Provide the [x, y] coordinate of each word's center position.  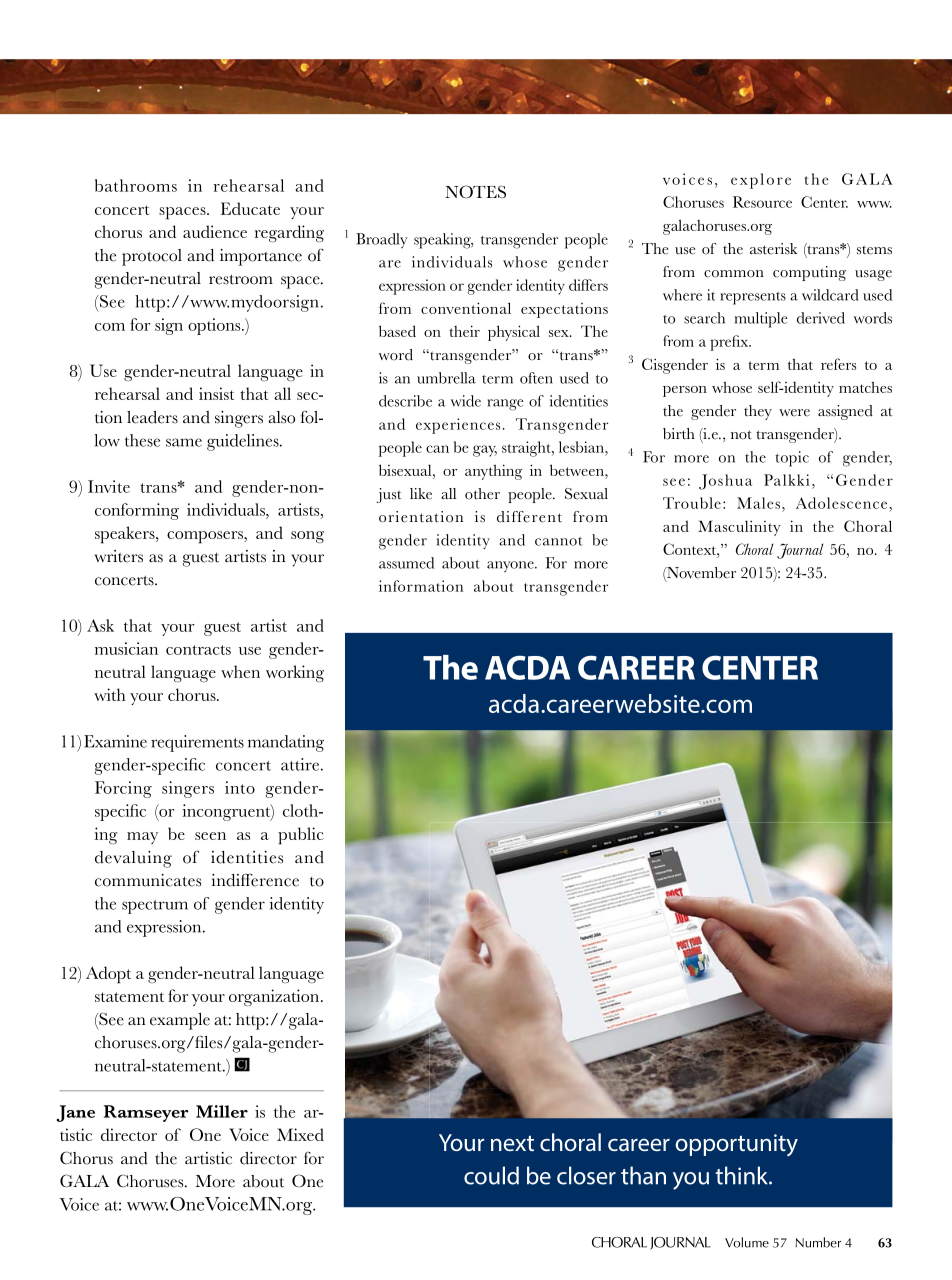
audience [215, 231]
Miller [222, 1111]
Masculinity [739, 528]
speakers [126, 535]
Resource [762, 202]
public [301, 836]
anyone [511, 566]
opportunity [736, 1145]
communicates [148, 880]
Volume [747, 1242]
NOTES [475, 192]
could [491, 1175]
